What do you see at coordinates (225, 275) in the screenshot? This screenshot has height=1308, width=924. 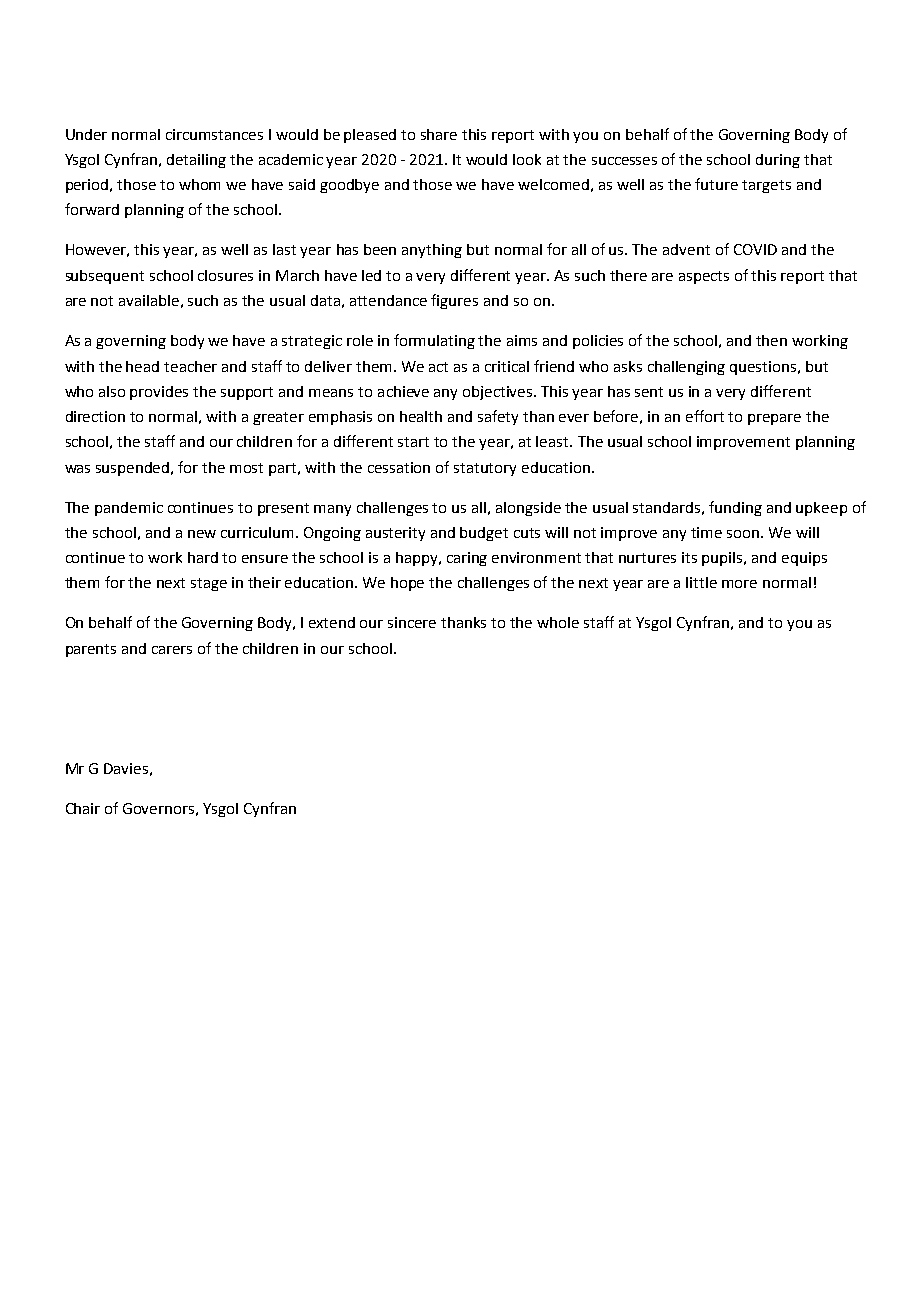 I see `closures` at bounding box center [225, 275].
